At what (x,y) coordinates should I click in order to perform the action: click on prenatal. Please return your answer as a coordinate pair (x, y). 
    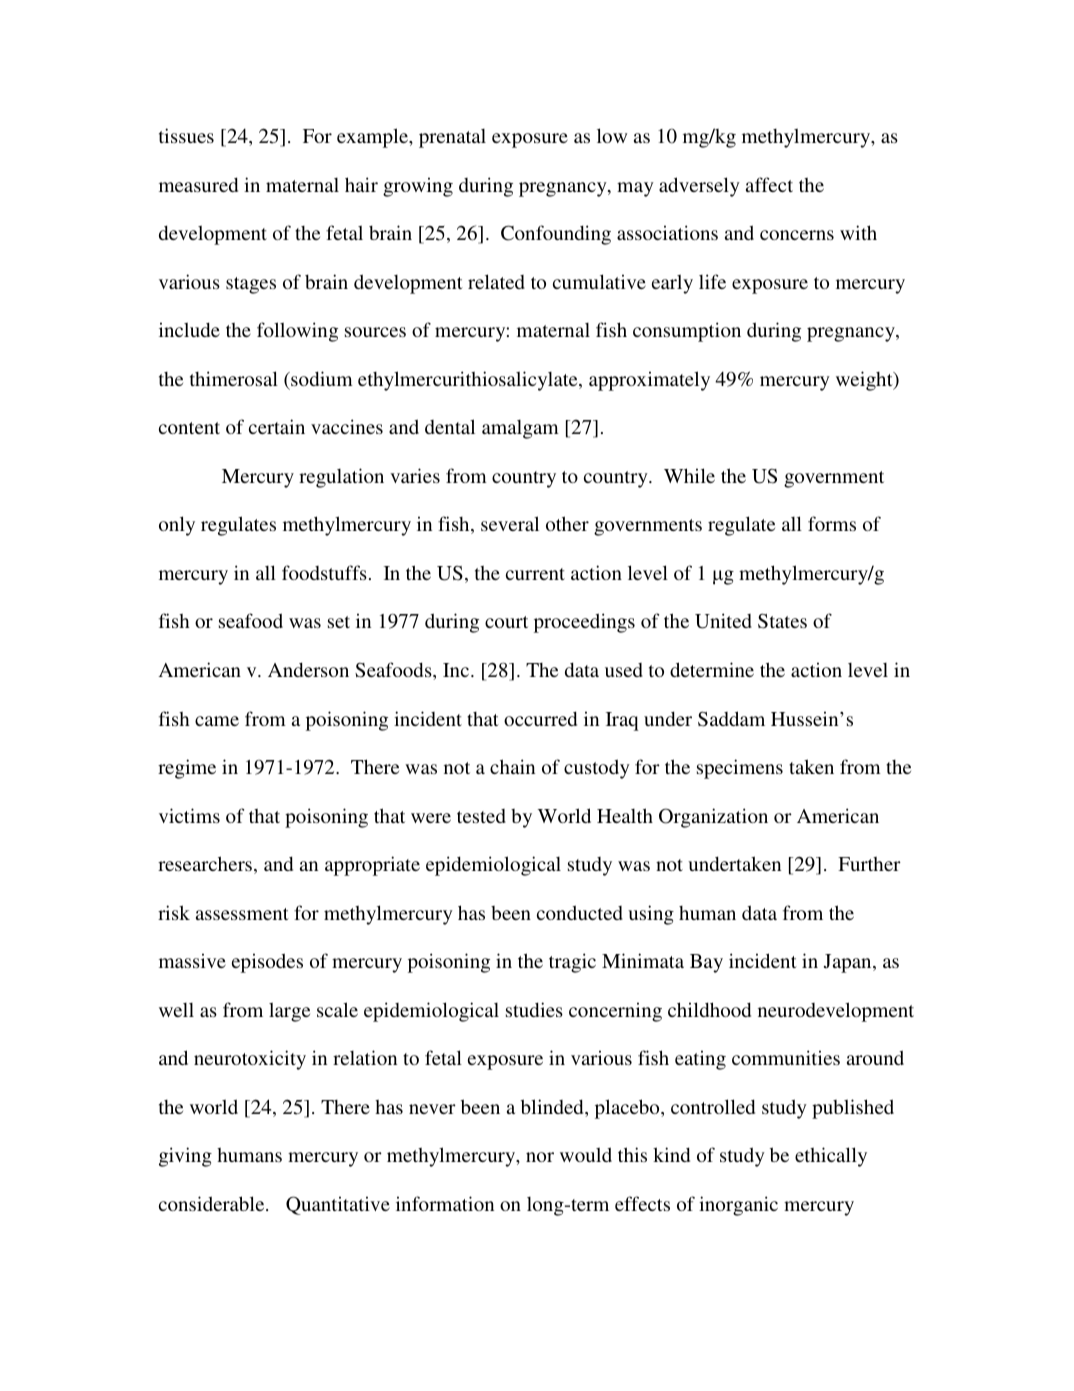
    Looking at the image, I should click on (452, 138).
